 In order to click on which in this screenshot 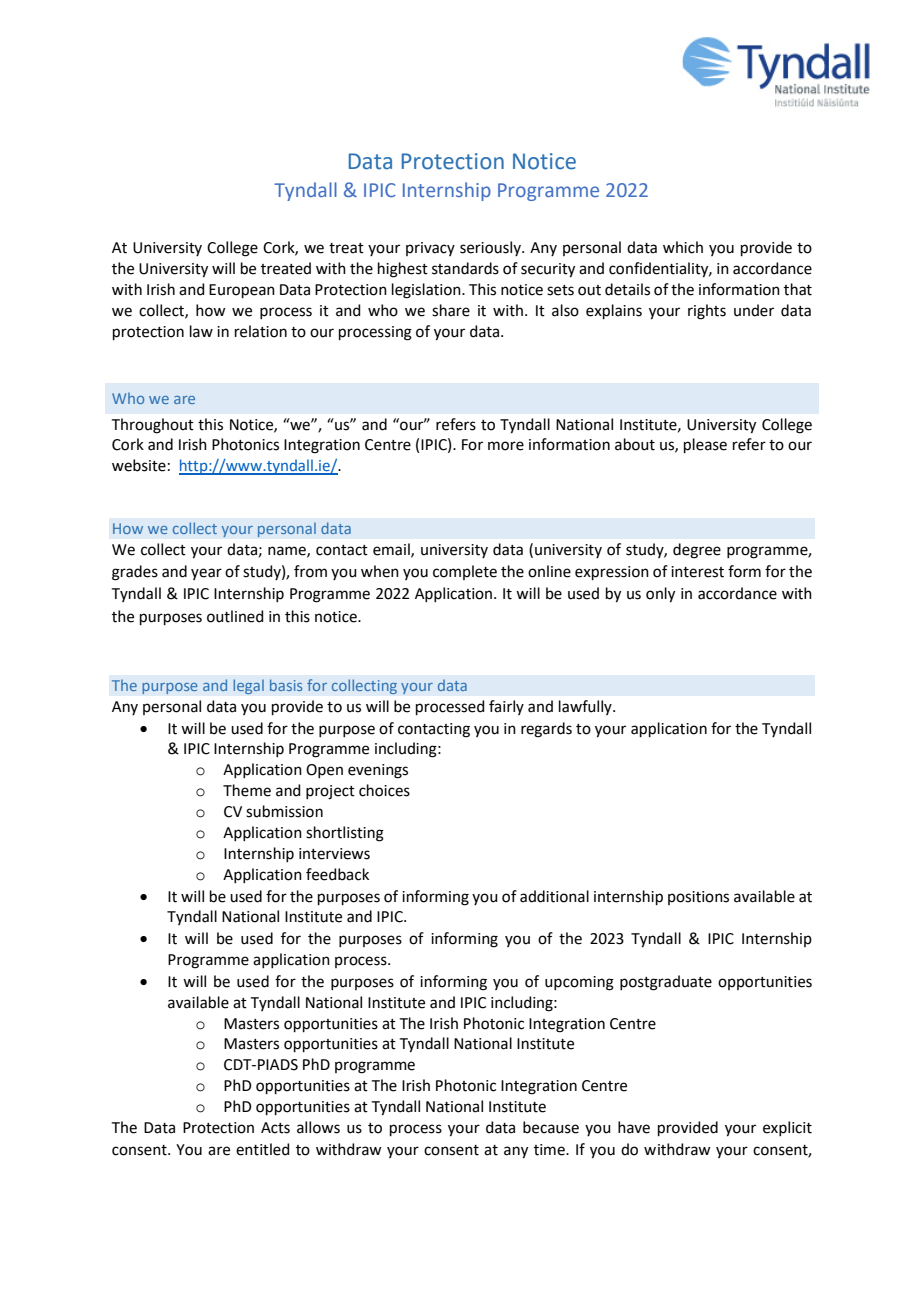, I will do `click(683, 247)`.
